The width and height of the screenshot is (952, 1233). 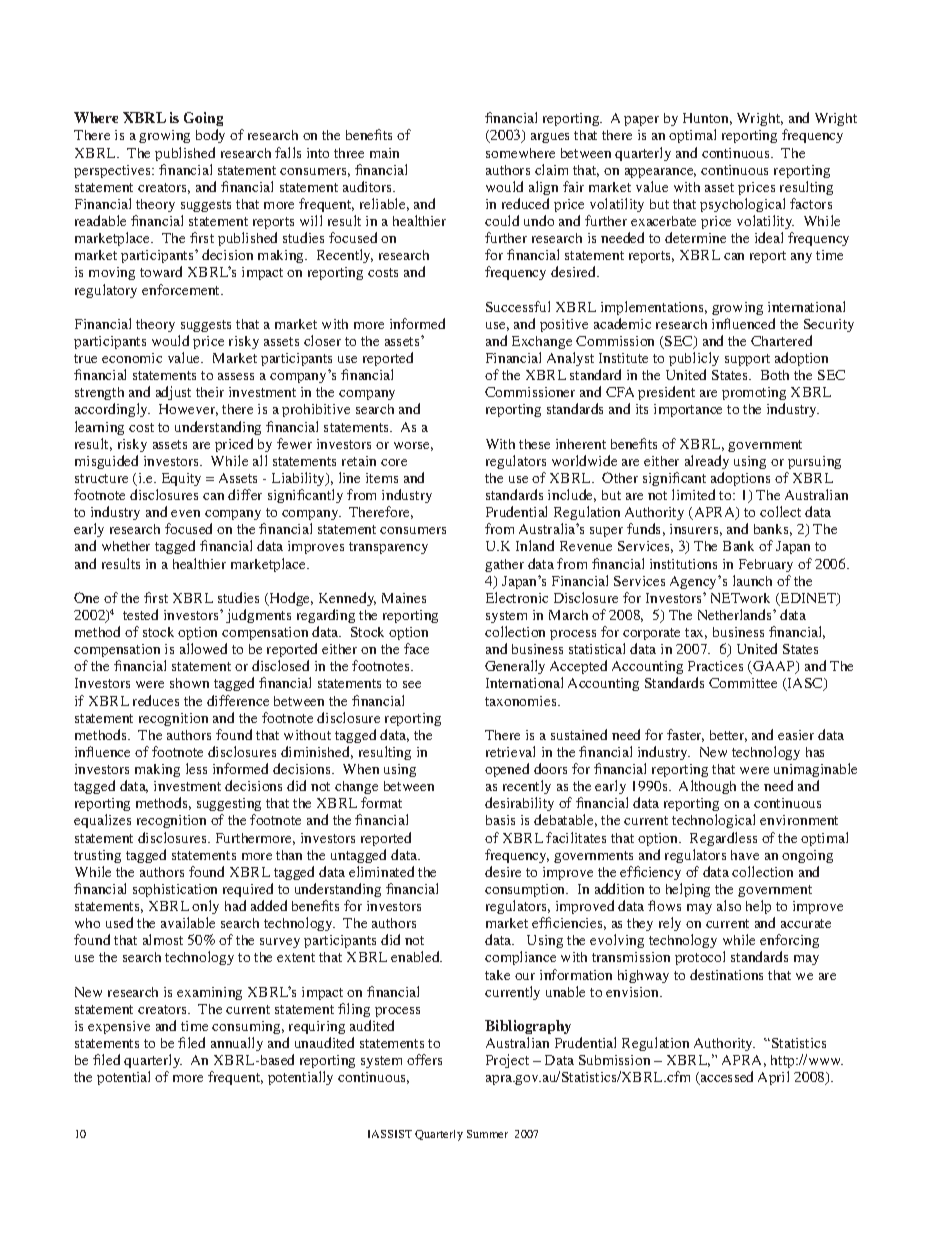 What do you see at coordinates (237, 1044) in the screenshot?
I see `annually` at bounding box center [237, 1044].
